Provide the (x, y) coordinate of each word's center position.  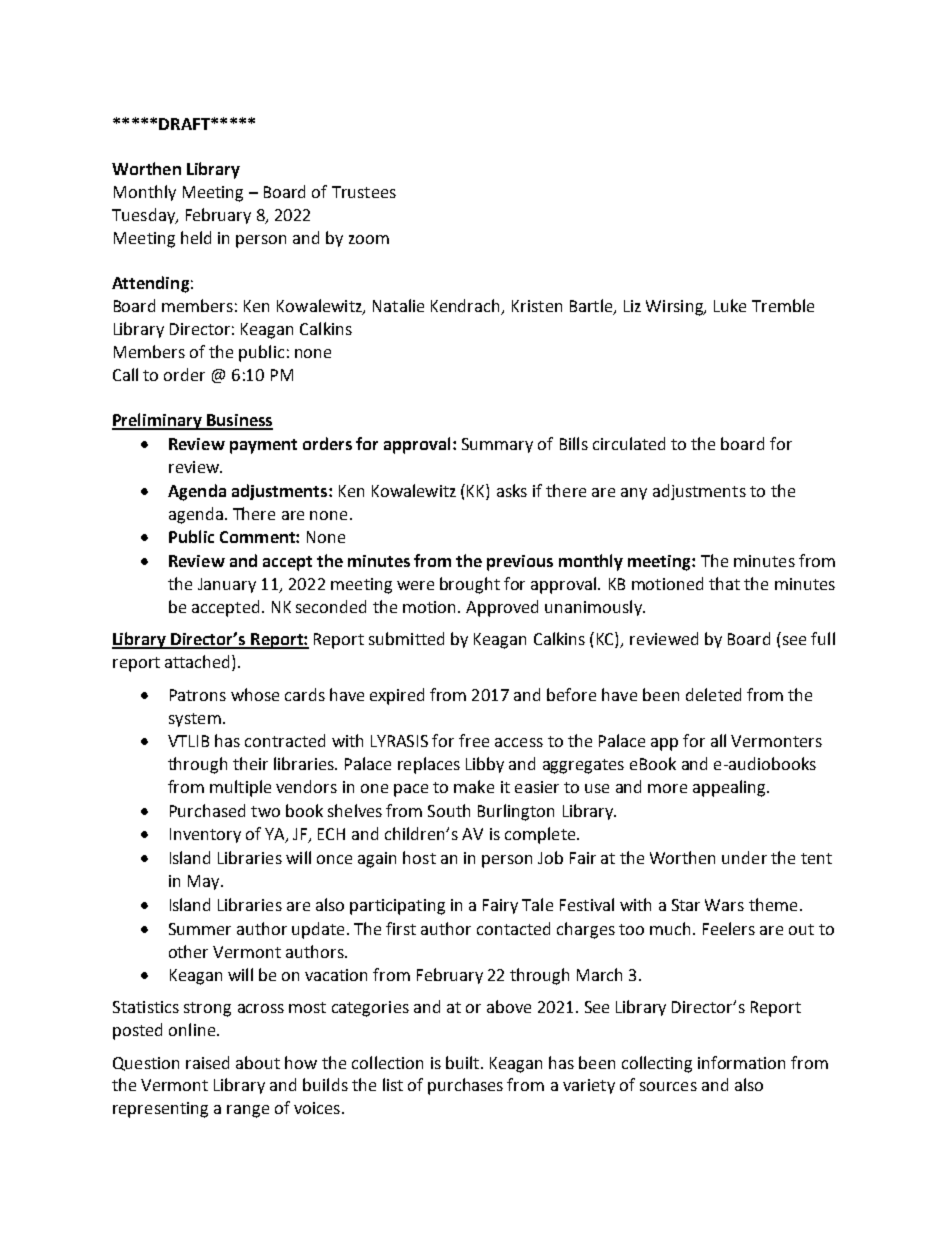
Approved (502, 608)
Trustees (364, 192)
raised (207, 1062)
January (227, 585)
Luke (730, 305)
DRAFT (185, 124)
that (724, 583)
